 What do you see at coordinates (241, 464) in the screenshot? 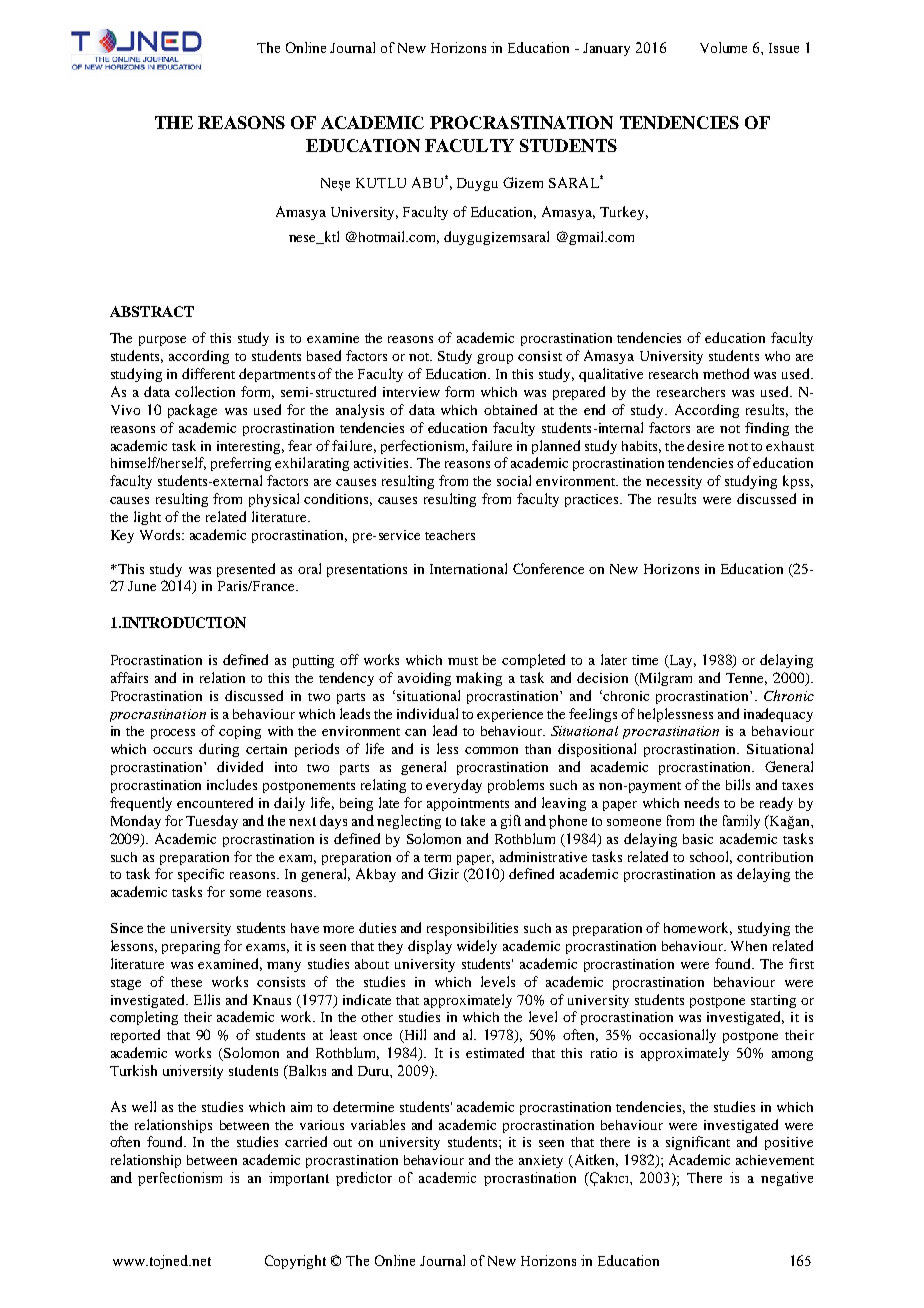
I see `preferring` at bounding box center [241, 464].
